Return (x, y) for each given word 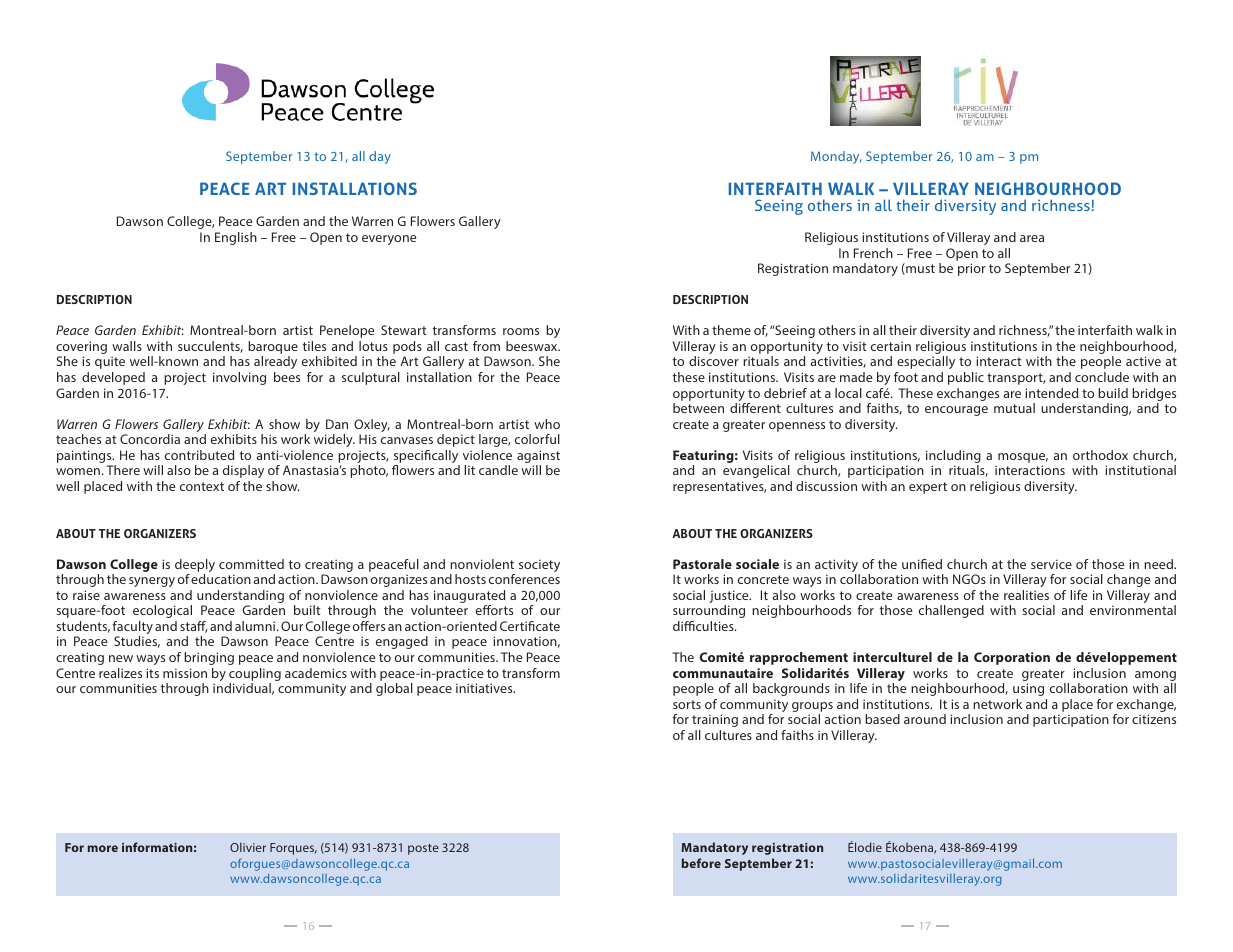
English (236, 238)
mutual (1014, 408)
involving (239, 378)
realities (1026, 595)
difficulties (704, 626)
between (698, 408)
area (1032, 238)
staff (194, 627)
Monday (836, 157)
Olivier (248, 847)
